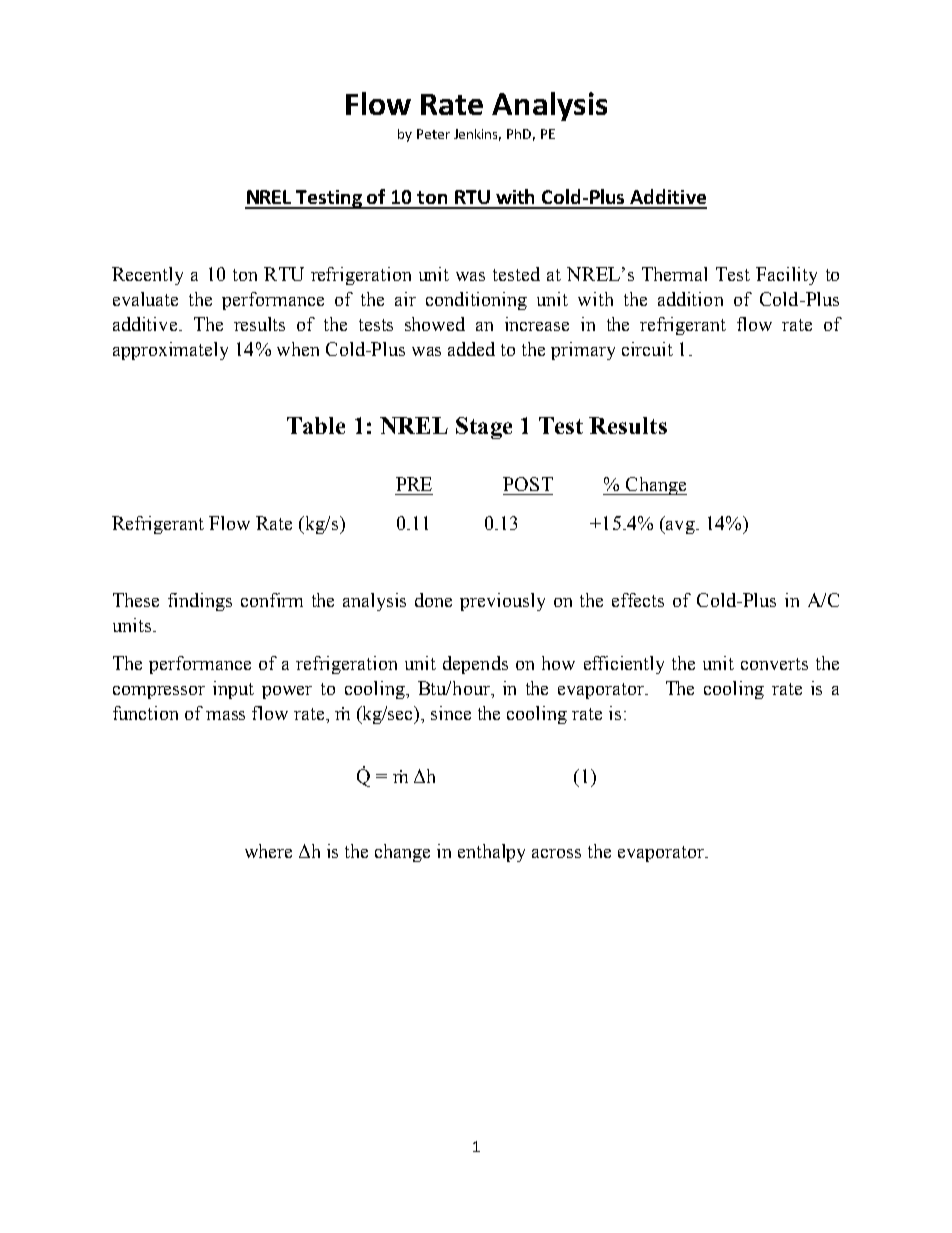  I want to click on POST, so click(528, 484).
